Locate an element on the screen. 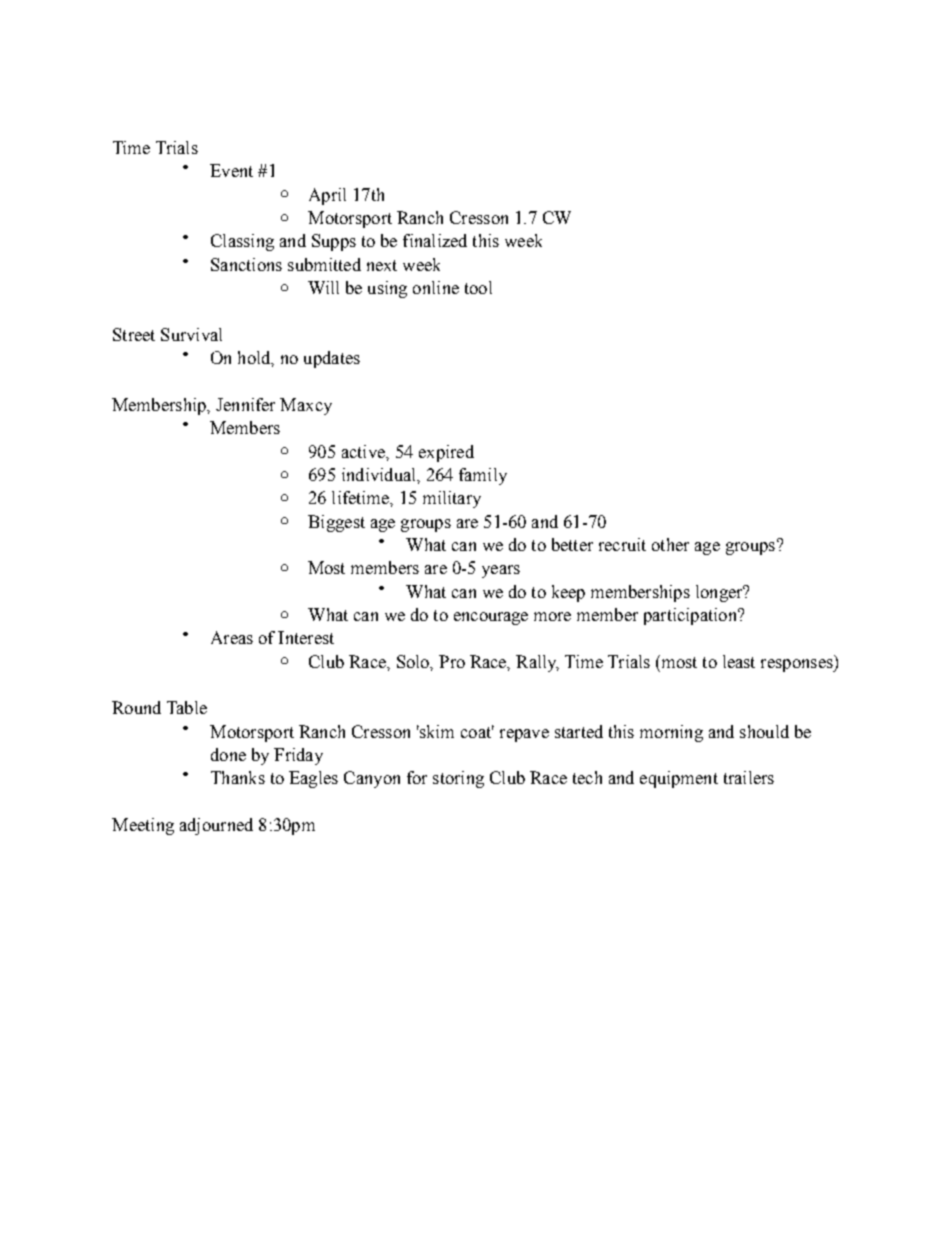 Image resolution: width=952 pixels, height=1233 pixels. Survival is located at coordinates (191, 334).
